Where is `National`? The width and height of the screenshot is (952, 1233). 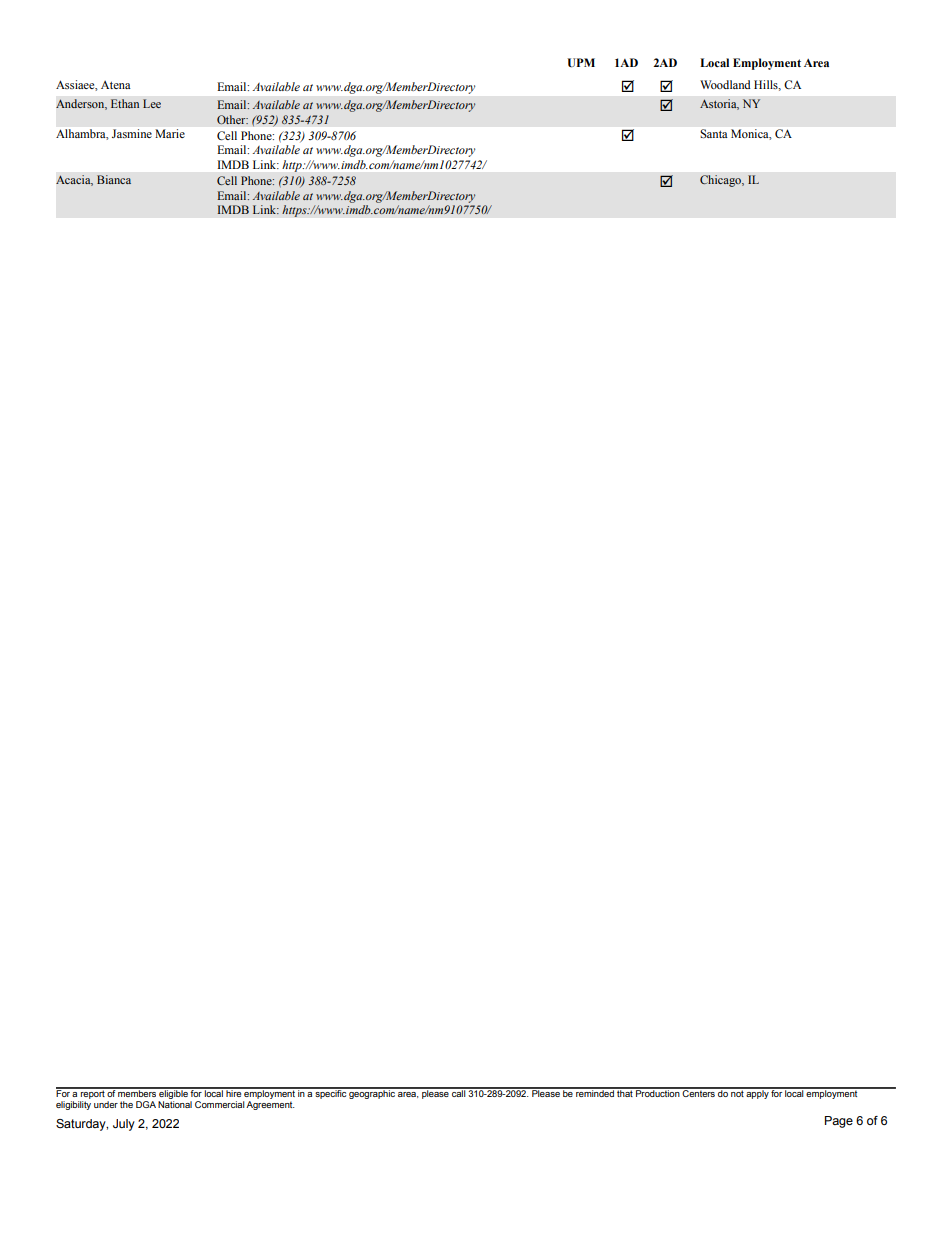 National is located at coordinates (175, 1104).
